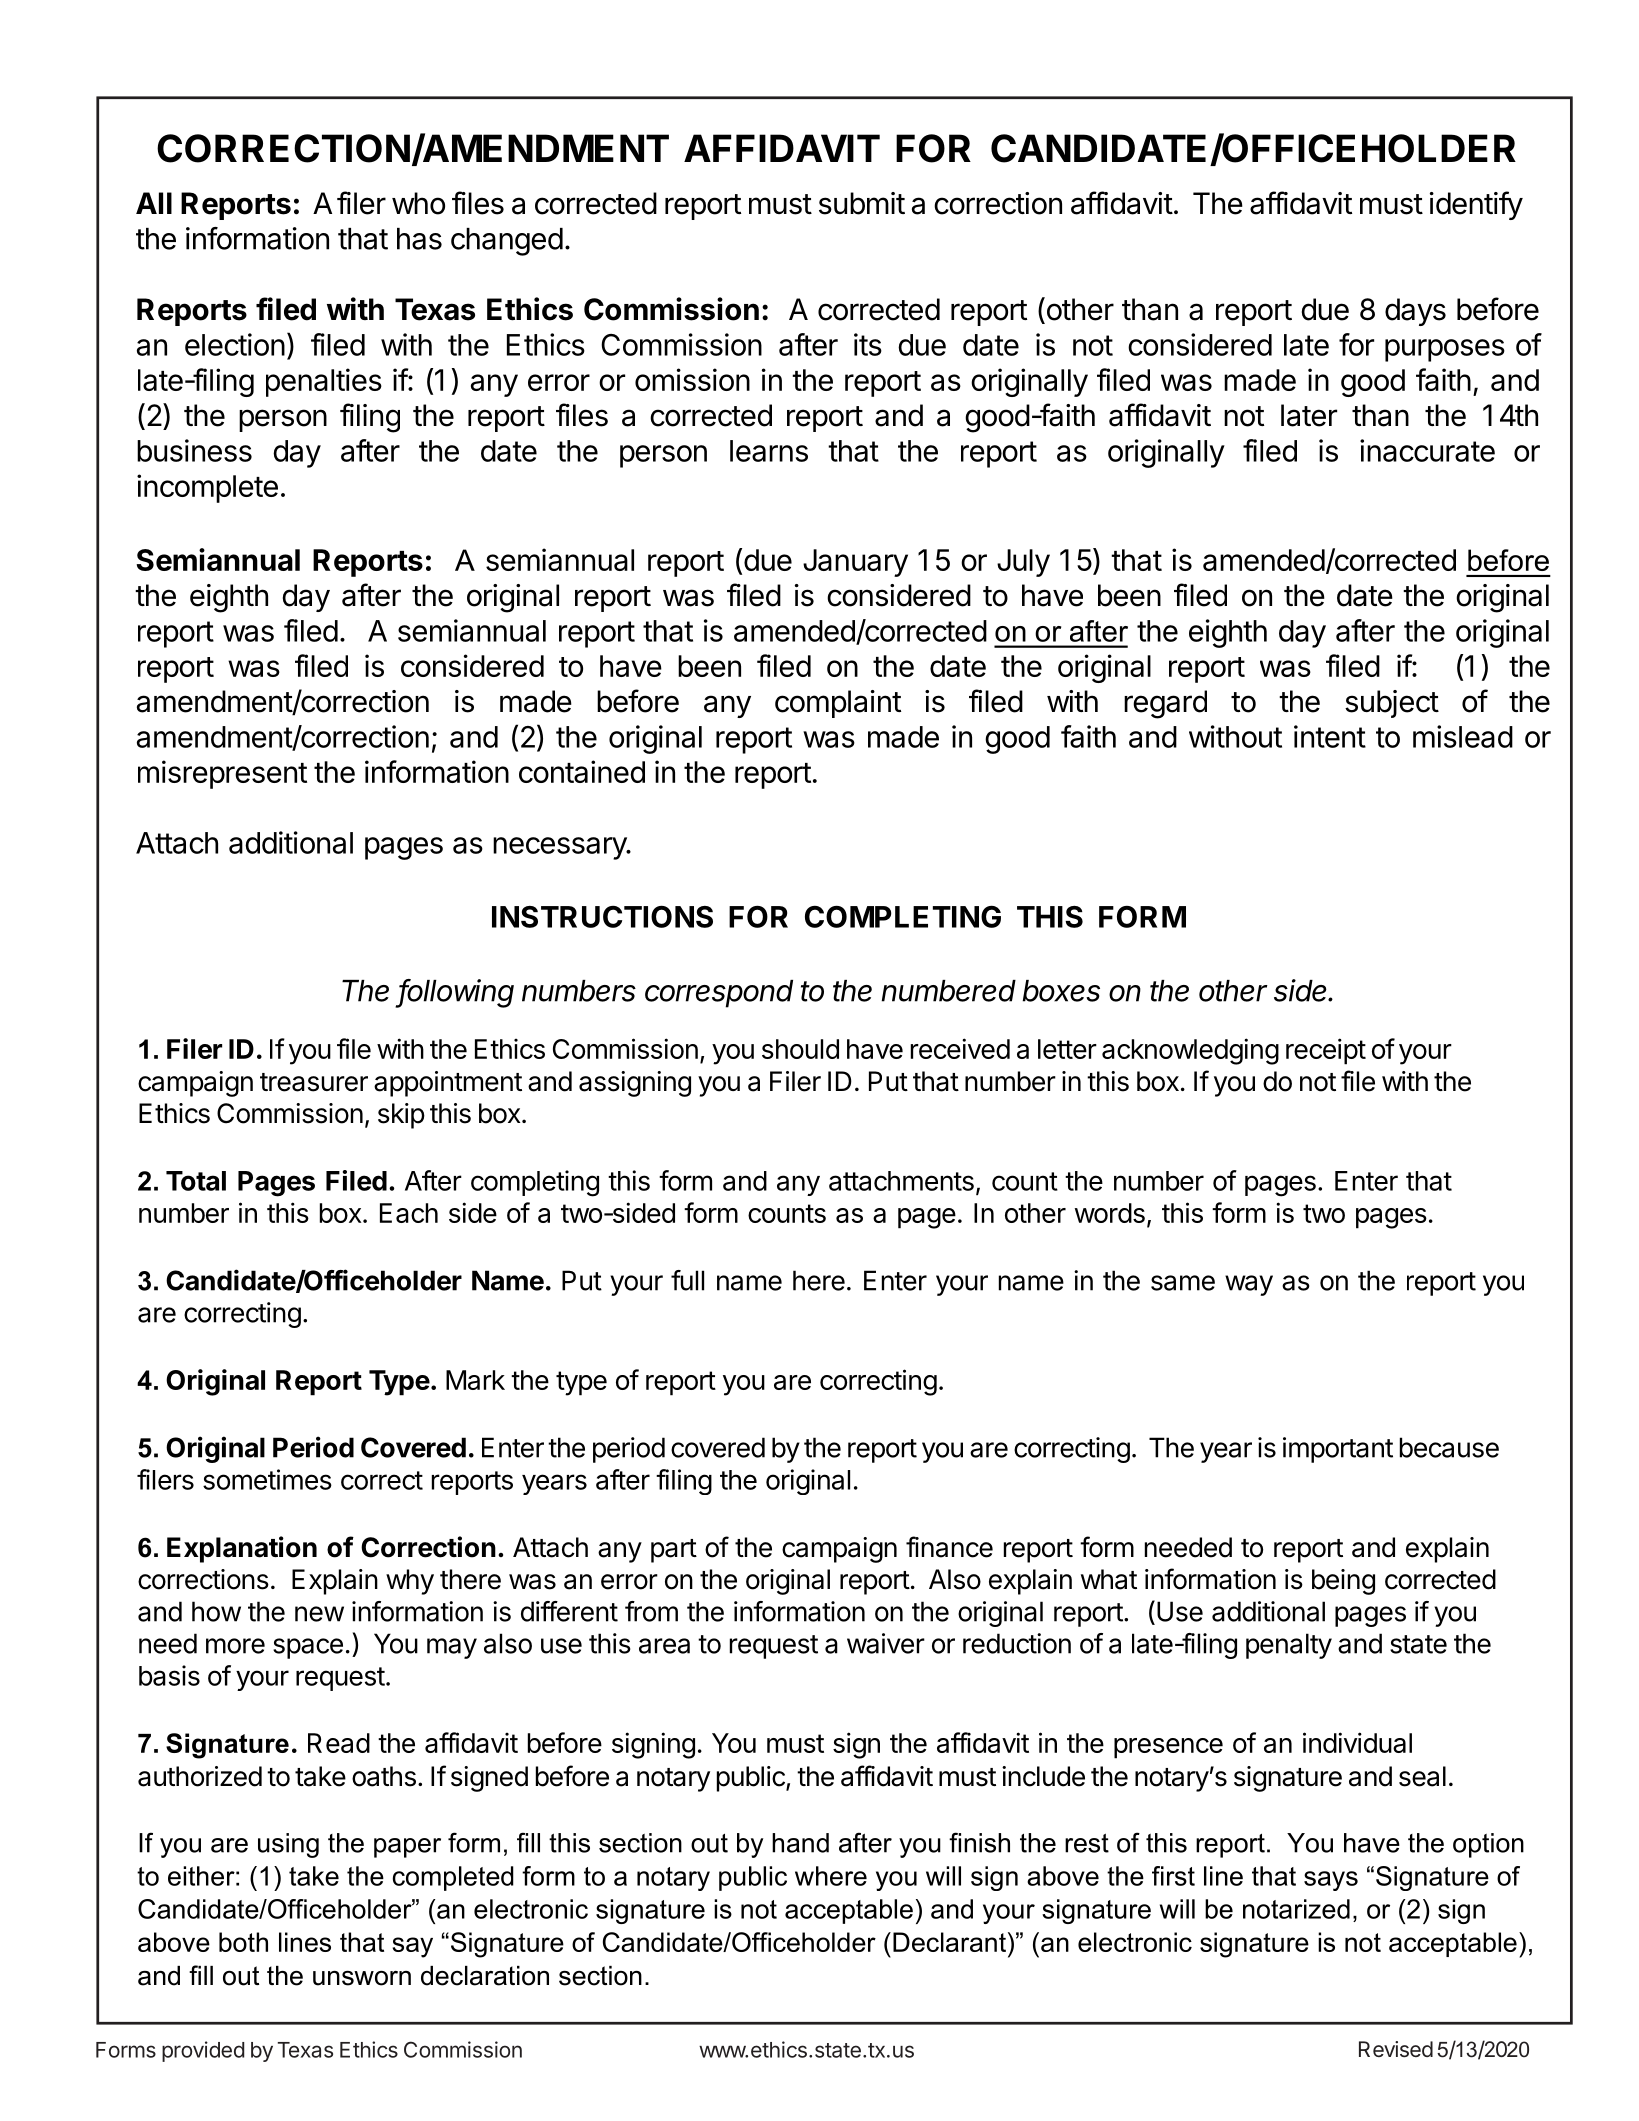  I want to click on being, so click(1343, 1582).
